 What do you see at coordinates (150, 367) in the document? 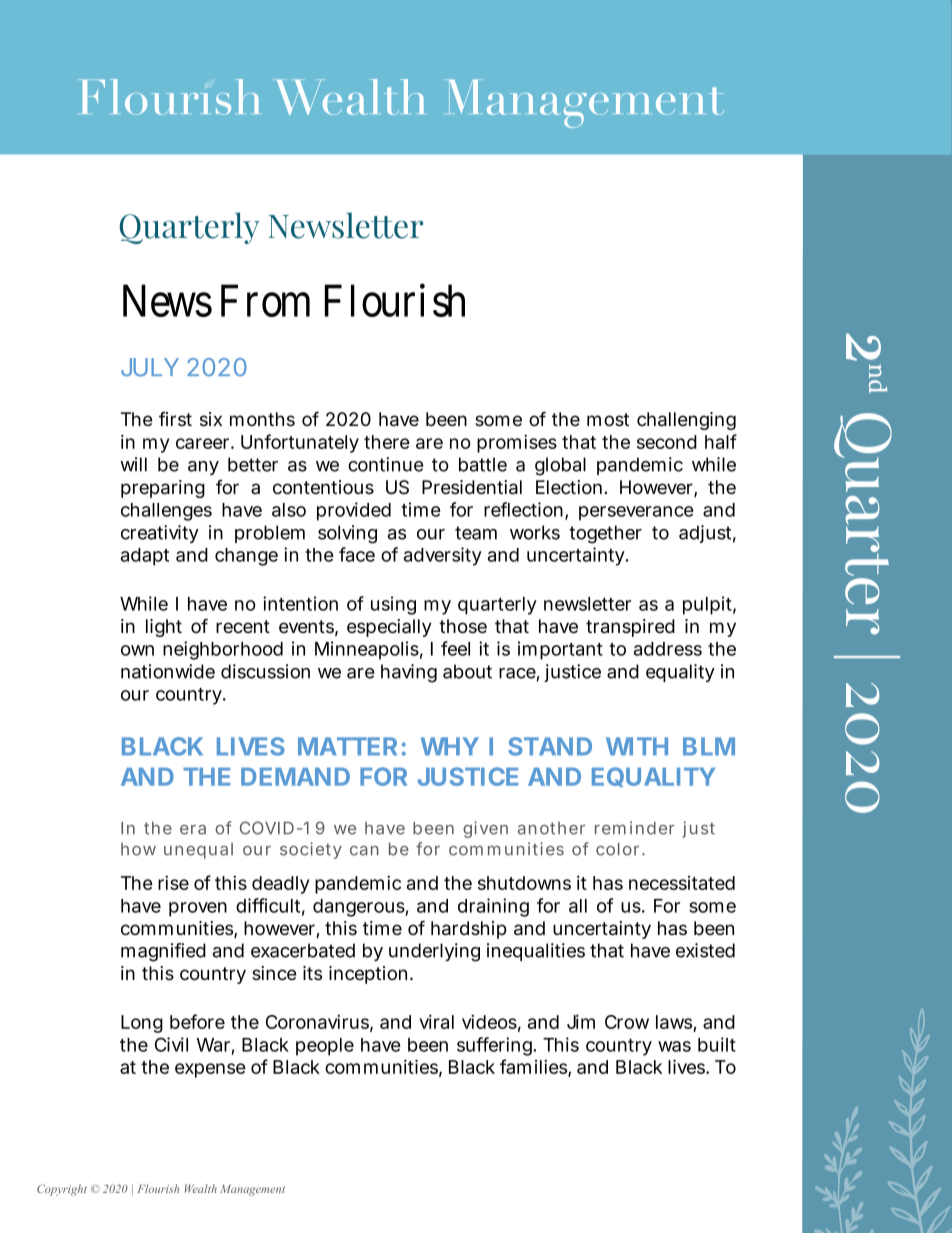
I see `JULY` at bounding box center [150, 367].
